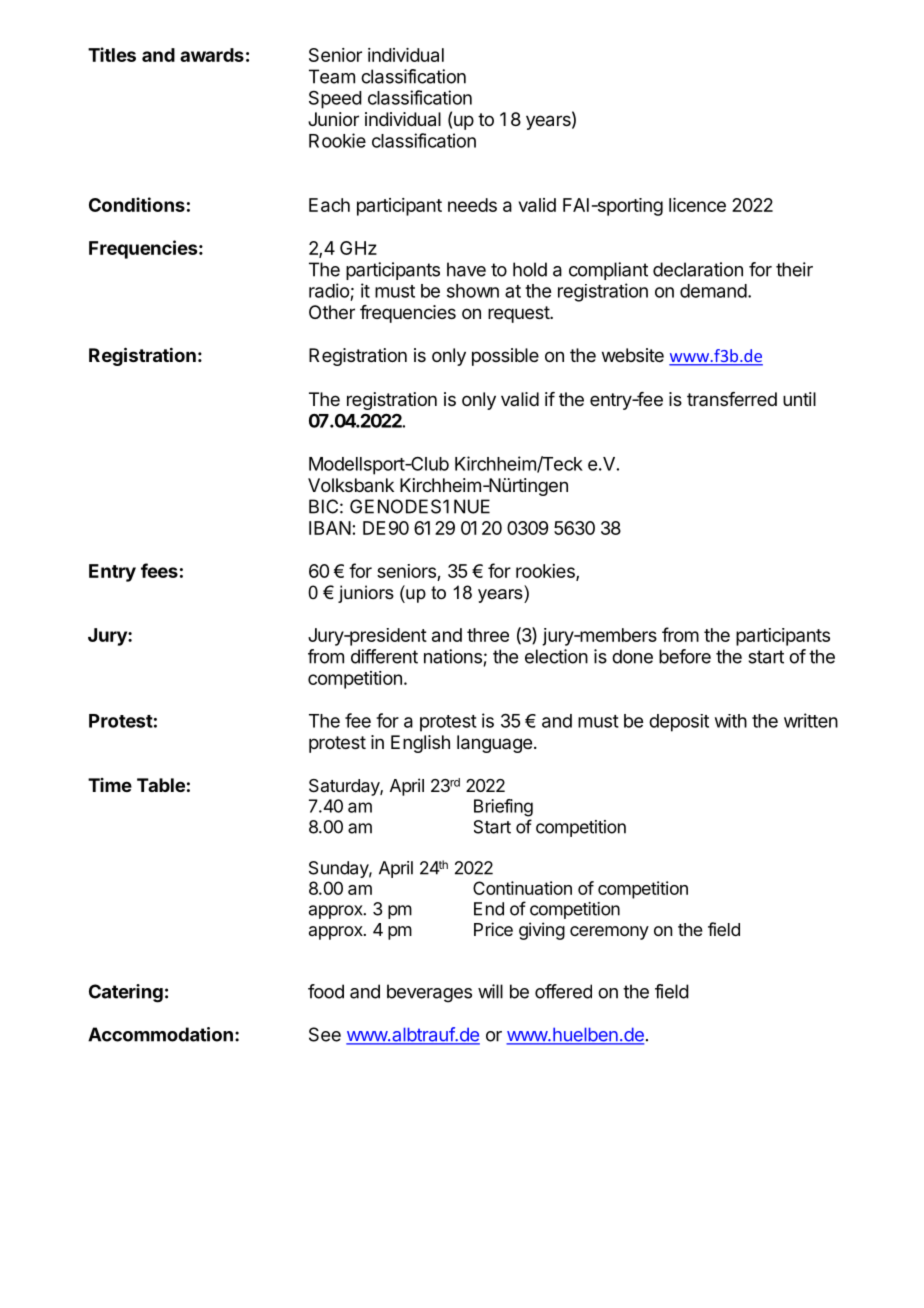 The image size is (924, 1308). I want to click on before, so click(685, 656).
